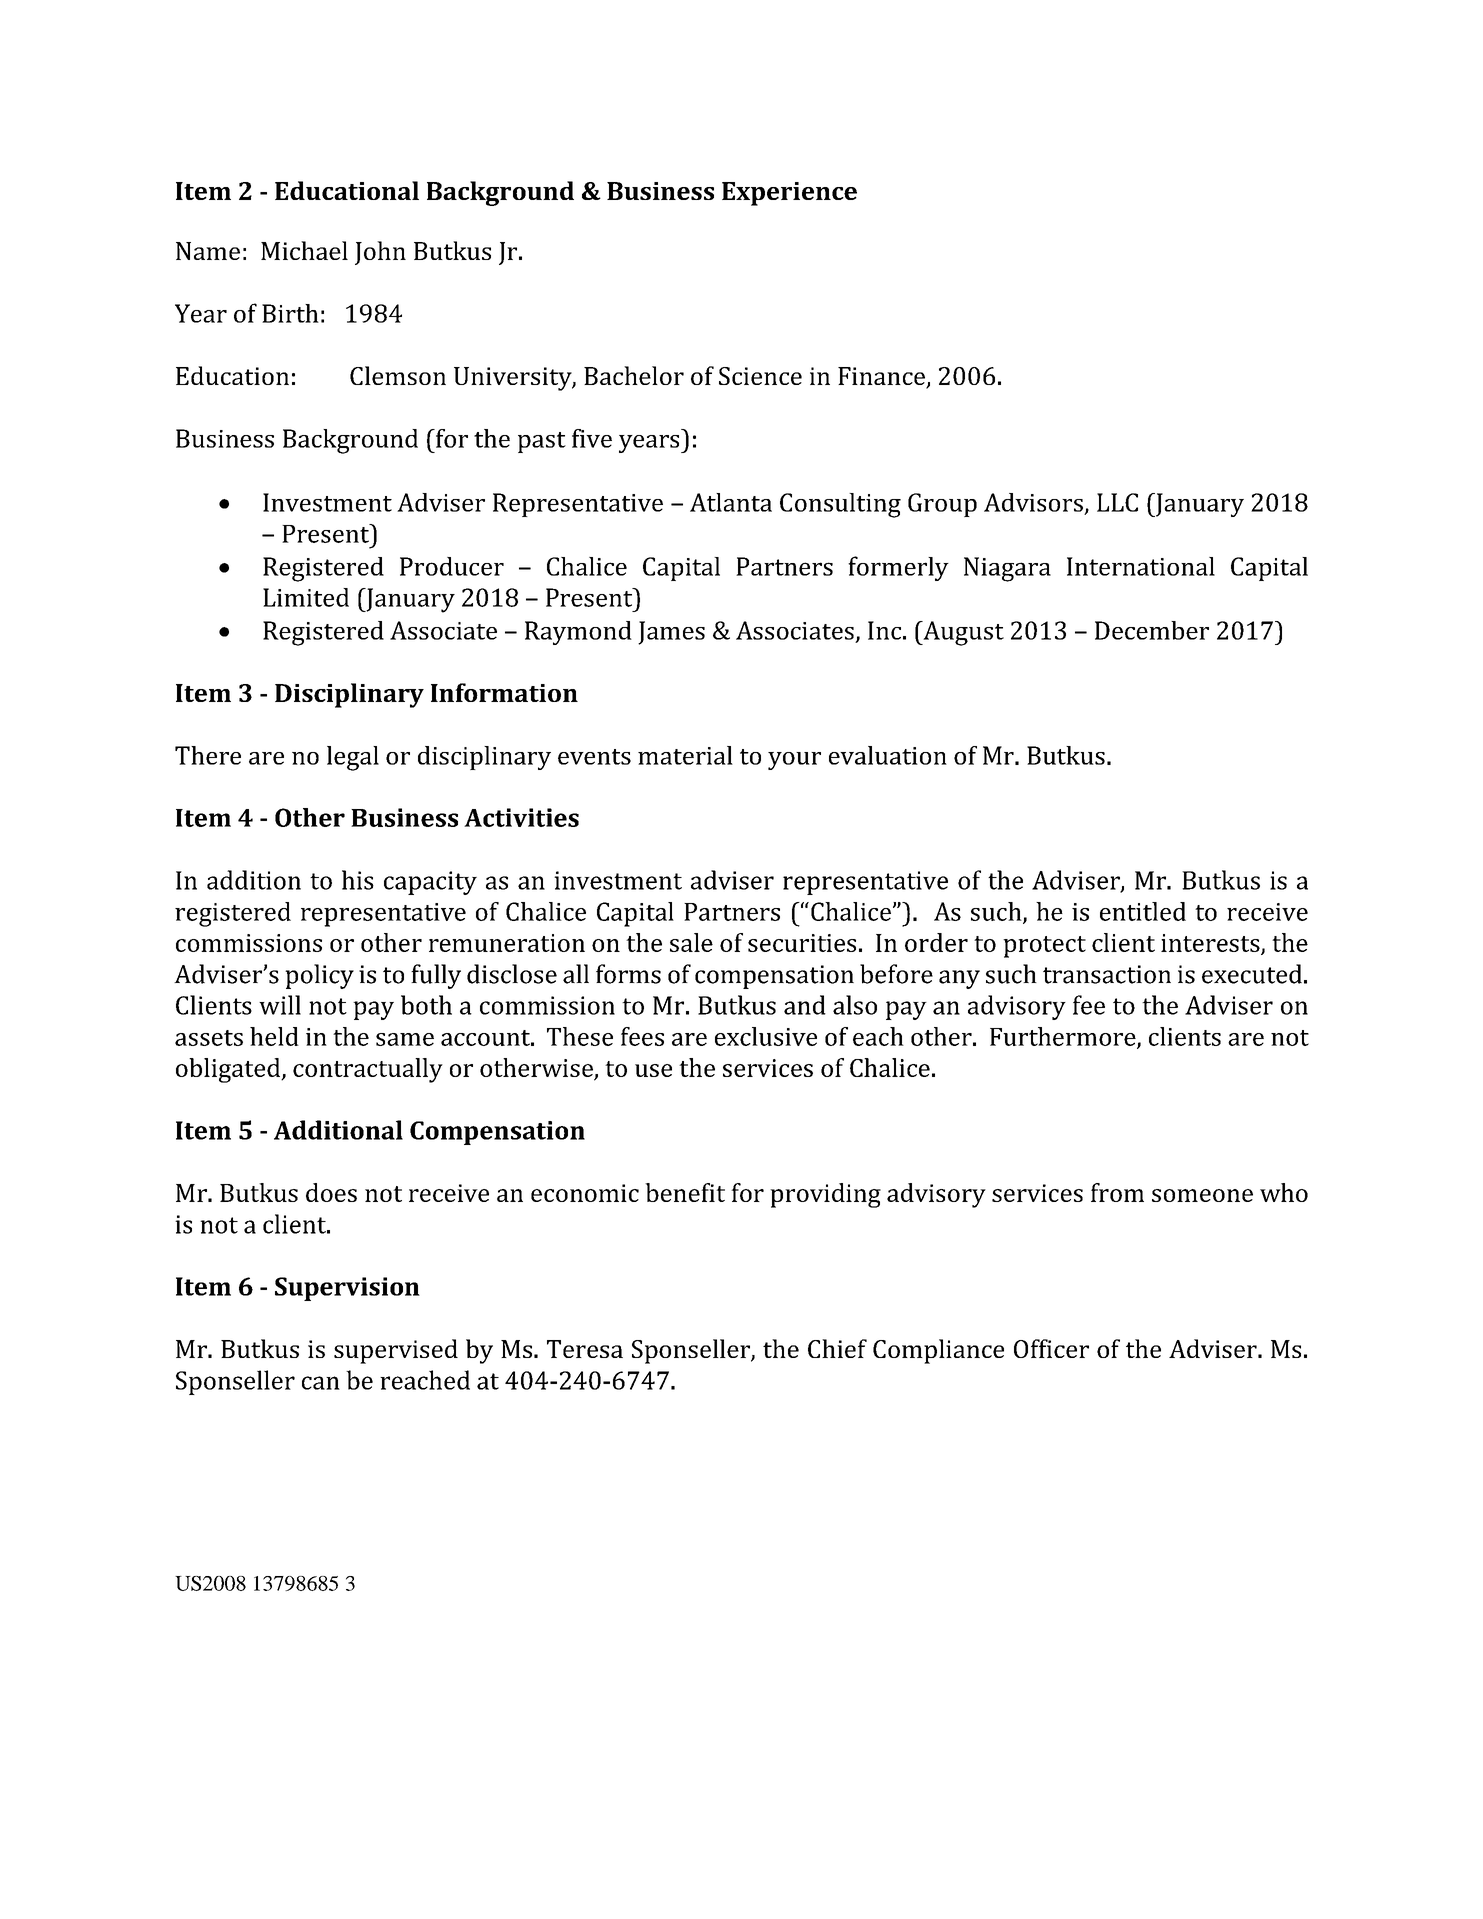  Describe the element at coordinates (452, 566) in the image. I see `Producer` at that location.
